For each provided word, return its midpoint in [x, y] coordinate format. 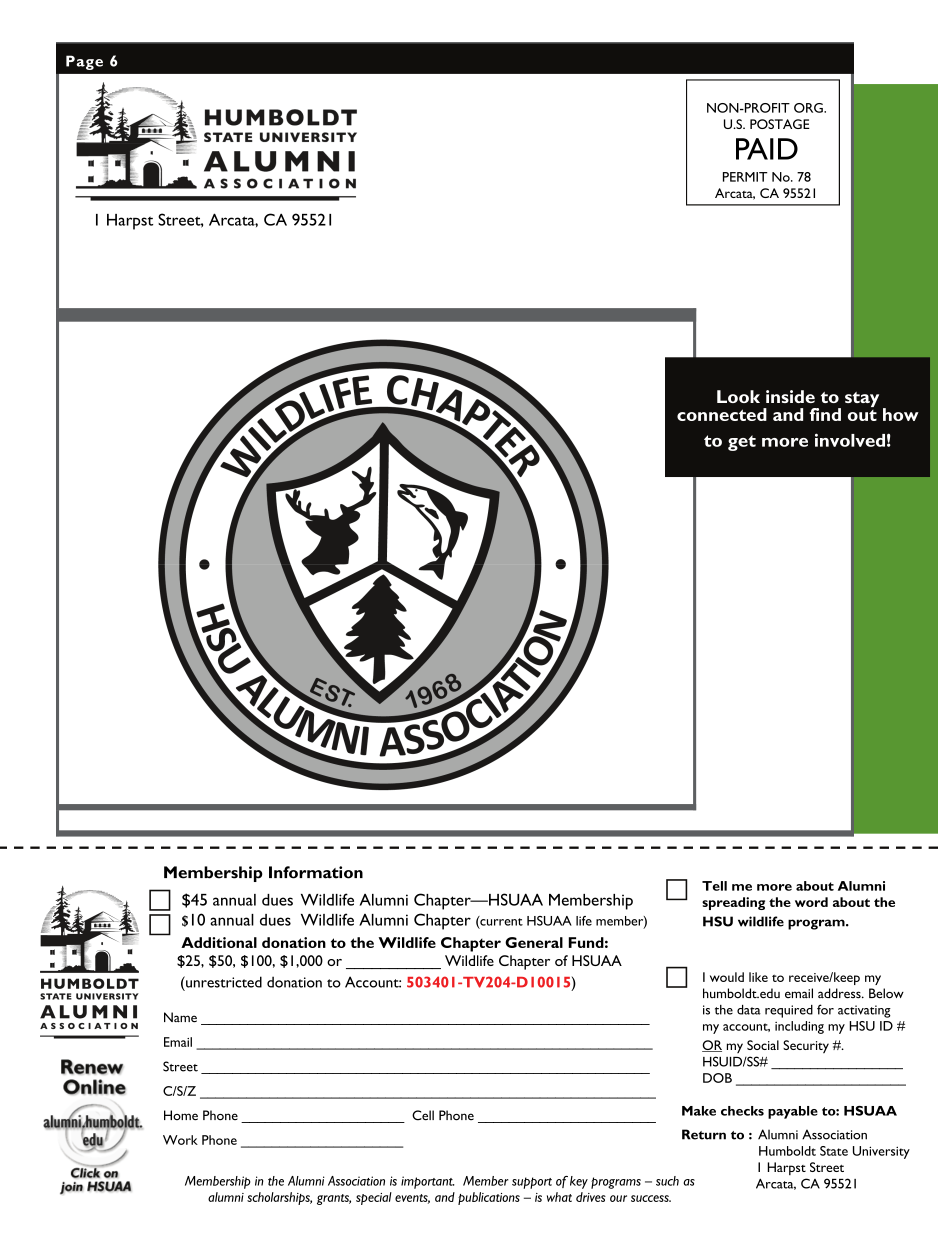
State [834, 1151]
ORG [809, 108]
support [532, 1183]
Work [180, 1140]
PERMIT [745, 177]
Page [84, 62]
